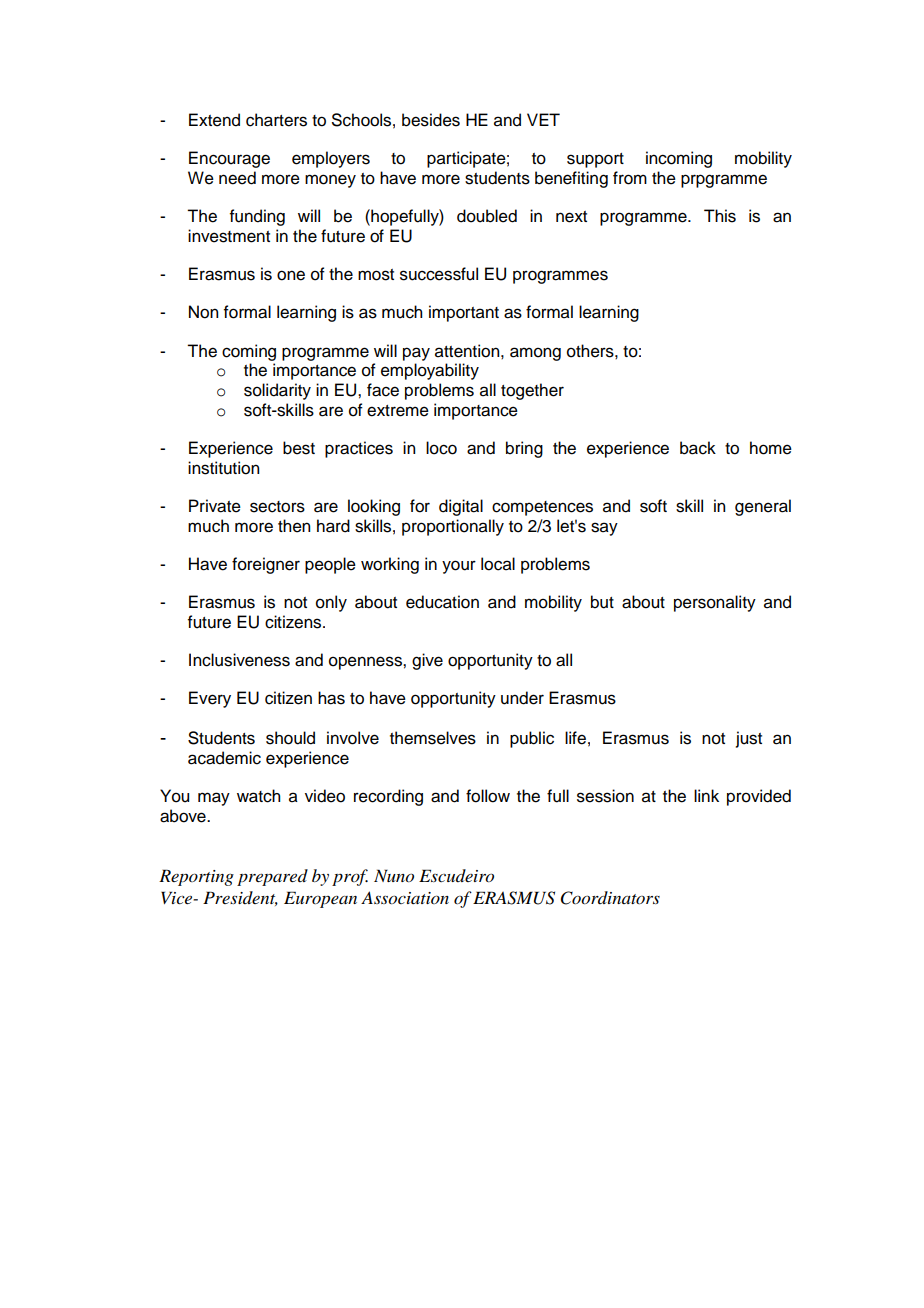 This document has width=924, height=1308. Describe the element at coordinates (430, 371) in the document. I see `employability` at that location.
